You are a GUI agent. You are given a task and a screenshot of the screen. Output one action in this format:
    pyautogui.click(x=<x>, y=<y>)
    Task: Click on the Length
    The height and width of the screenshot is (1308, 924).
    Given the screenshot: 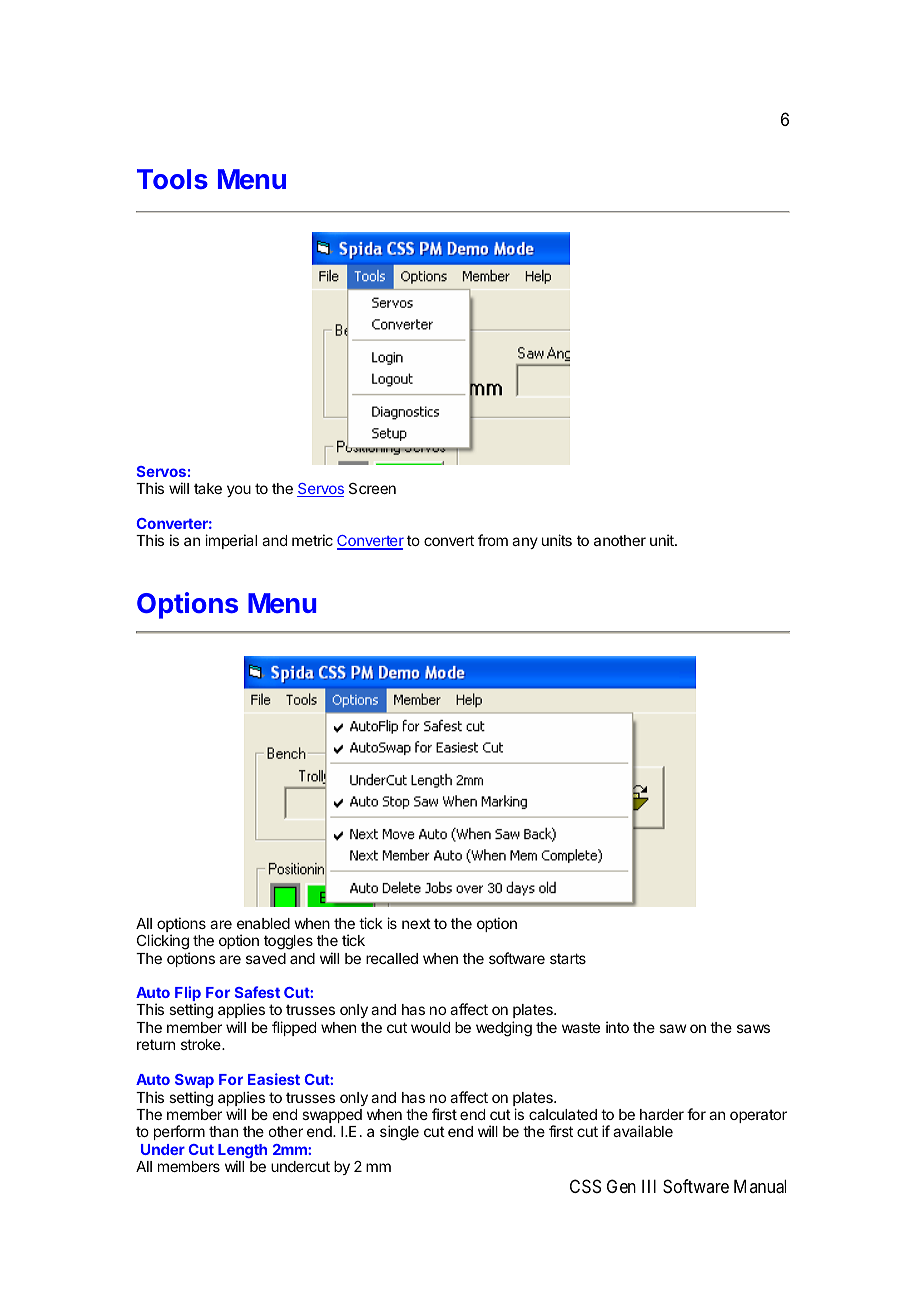 What is the action you would take?
    pyautogui.click(x=242, y=1152)
